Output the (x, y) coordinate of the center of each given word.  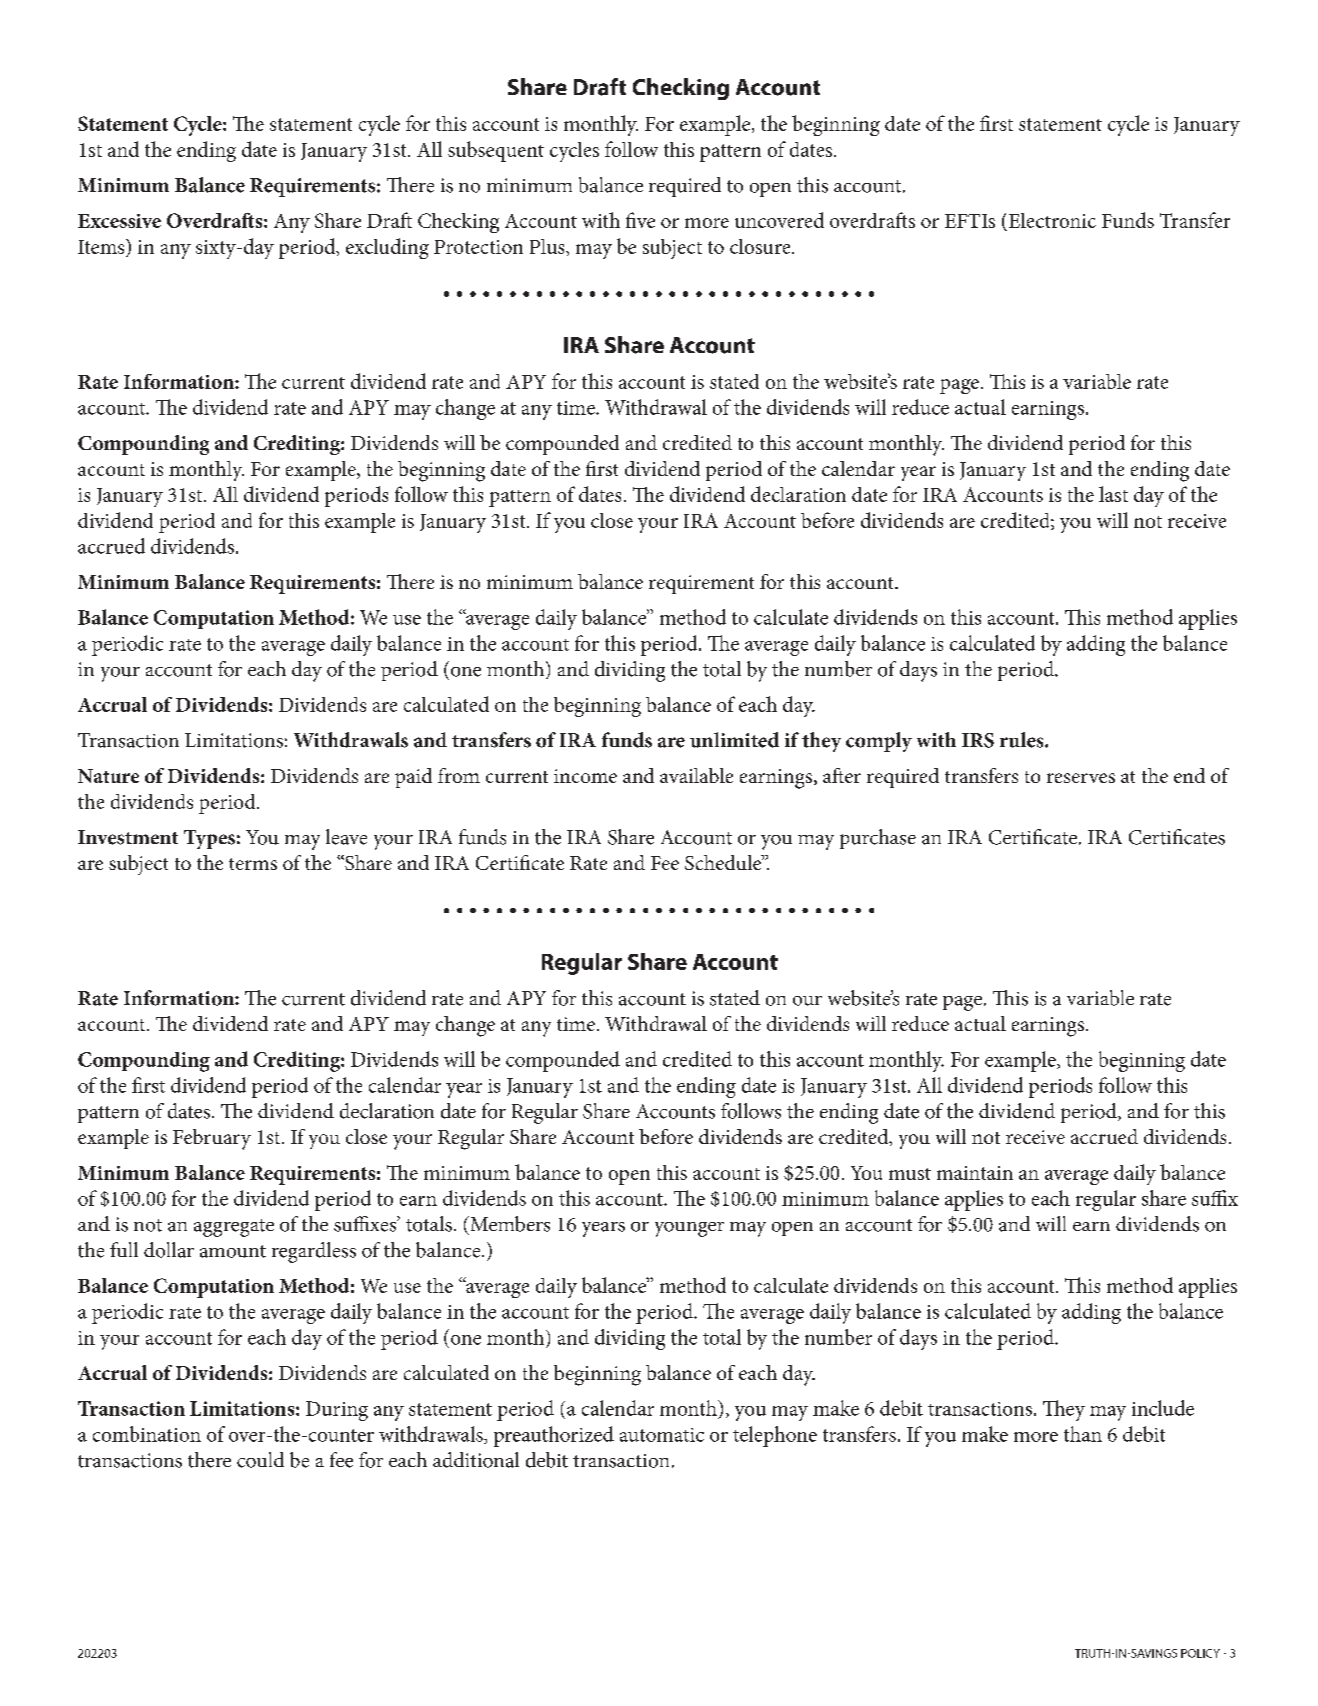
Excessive (119, 221)
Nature (108, 776)
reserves (1081, 778)
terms (253, 864)
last (1113, 494)
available (696, 775)
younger (689, 1229)
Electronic (1052, 220)
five (640, 220)
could (260, 1460)
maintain (975, 1173)
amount (233, 1251)
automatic (662, 1435)
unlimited (734, 740)
